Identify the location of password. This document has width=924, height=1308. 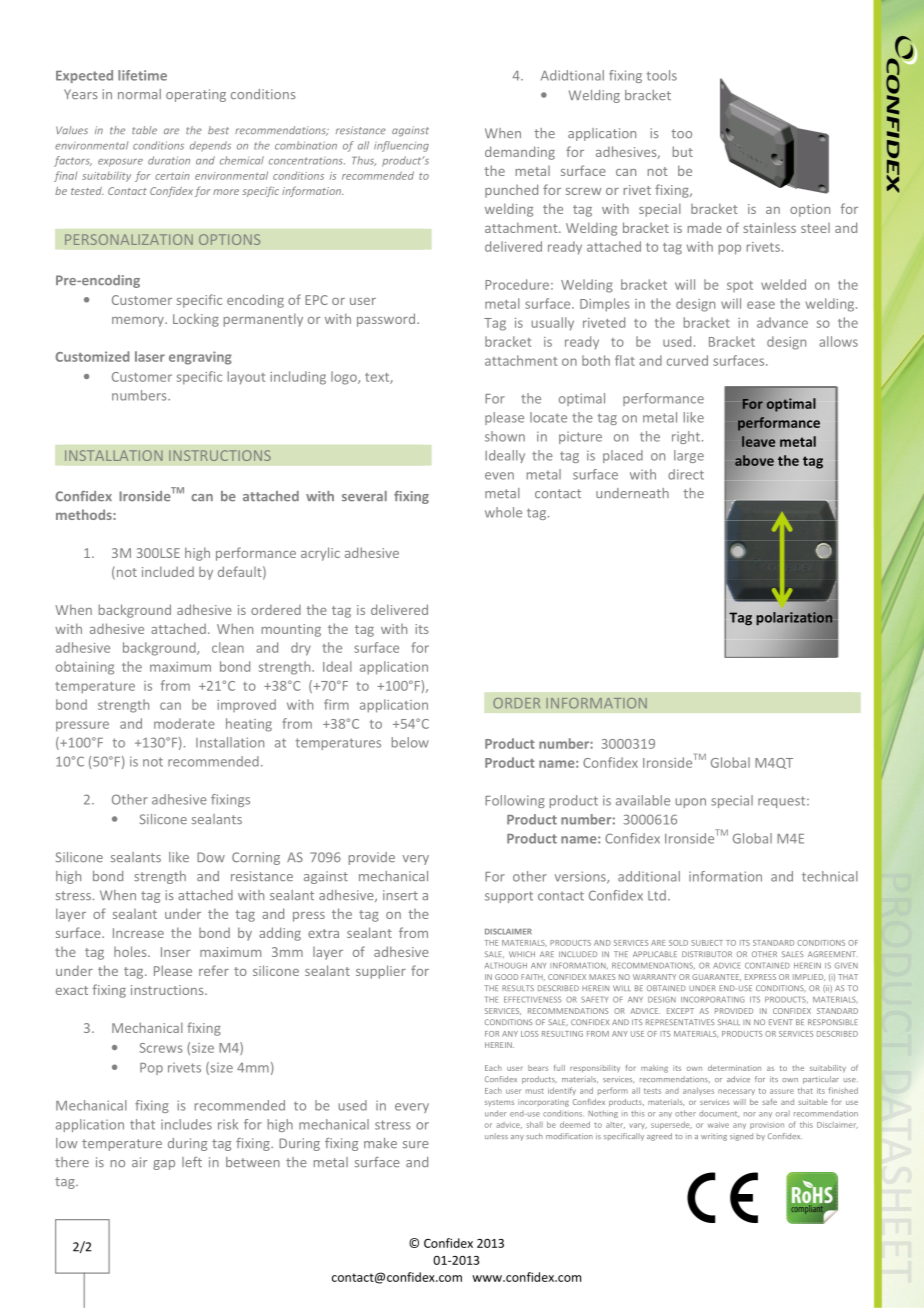
(386, 320).
